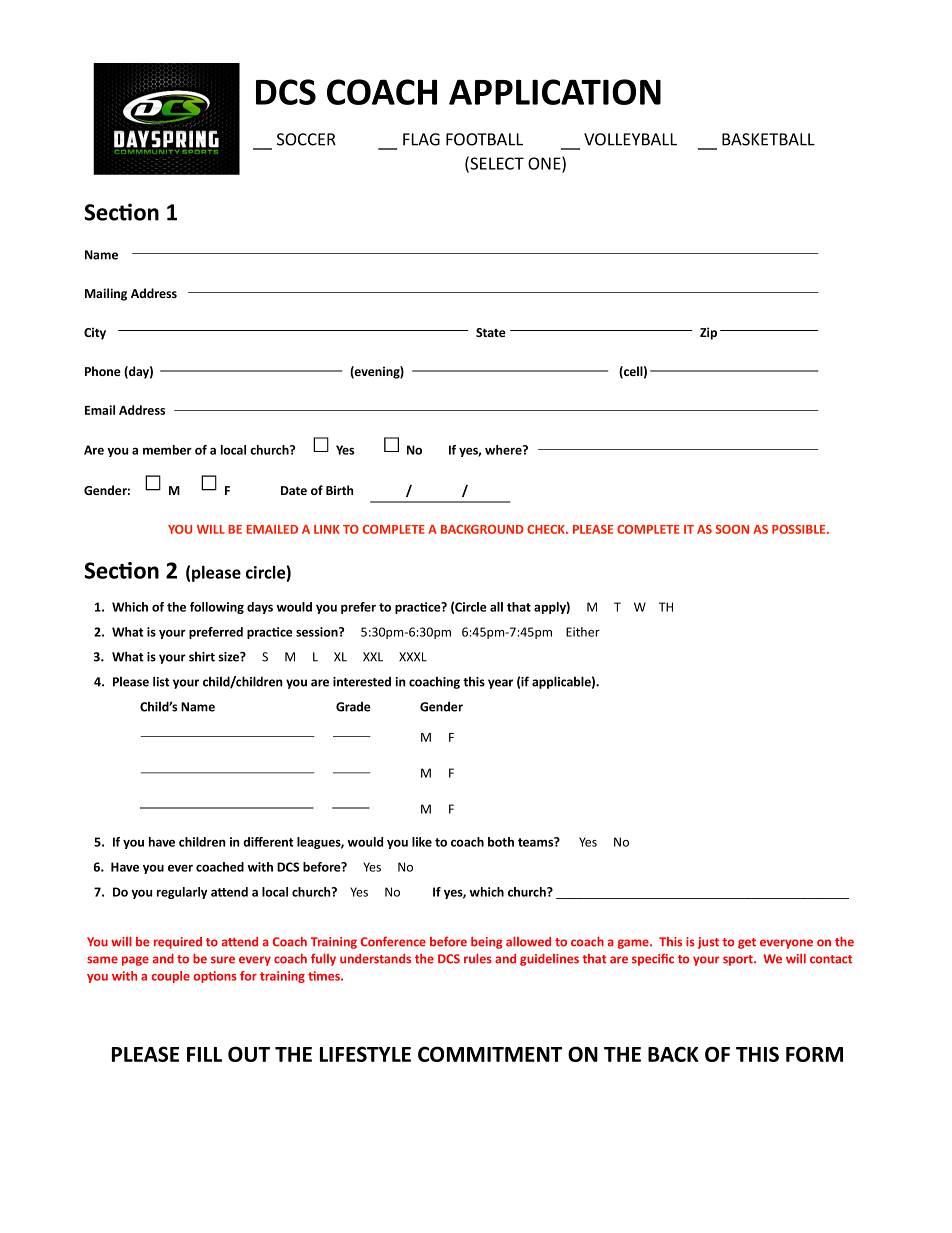 The image size is (952, 1233). I want to click on CHECK, so click(547, 529).
